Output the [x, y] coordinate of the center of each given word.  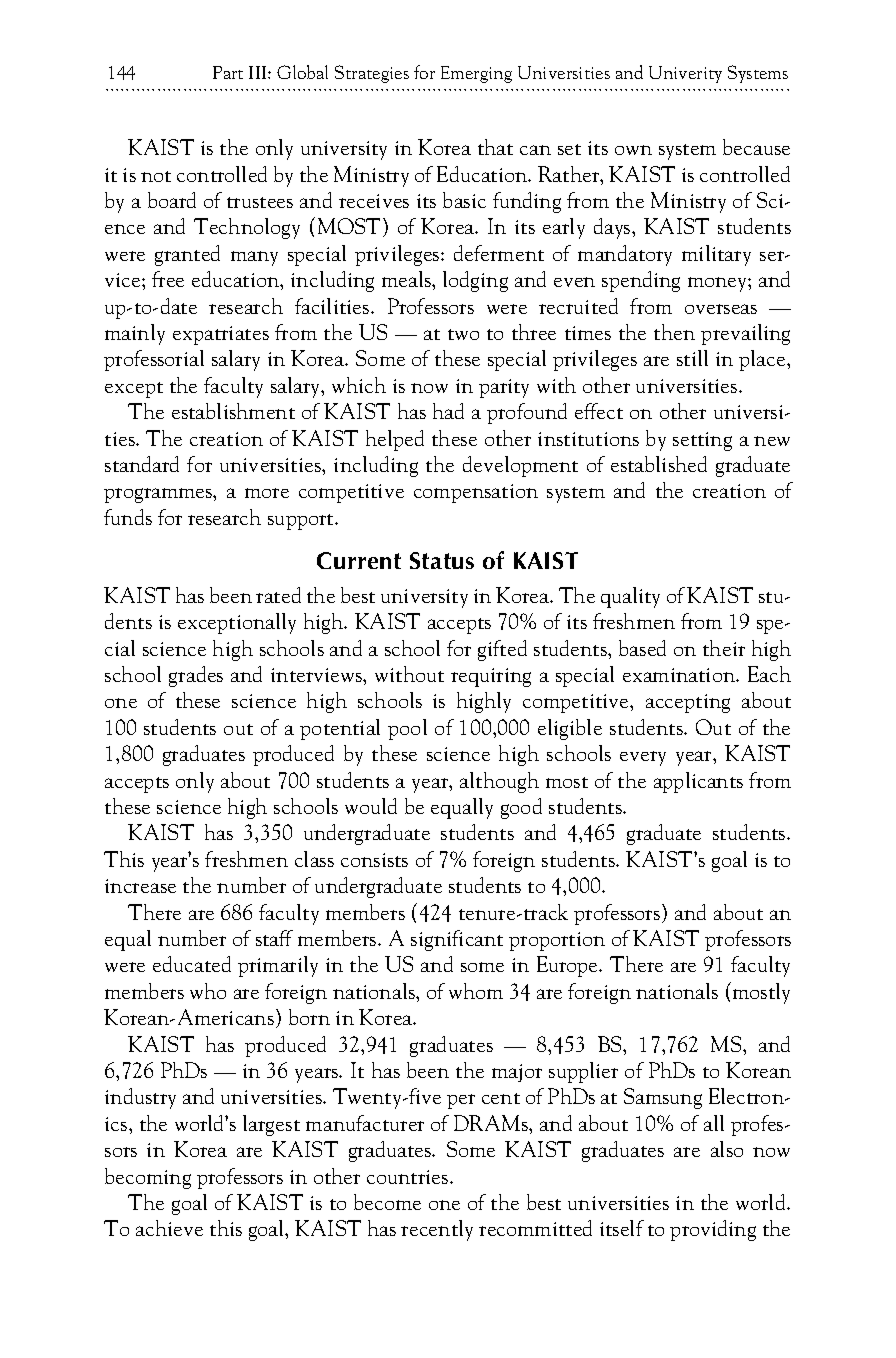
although [499, 782]
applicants [698, 782]
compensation [476, 493]
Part [228, 72]
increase [140, 886]
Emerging [476, 74]
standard [142, 464]
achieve [169, 1228]
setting [702, 441]
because [756, 147]
